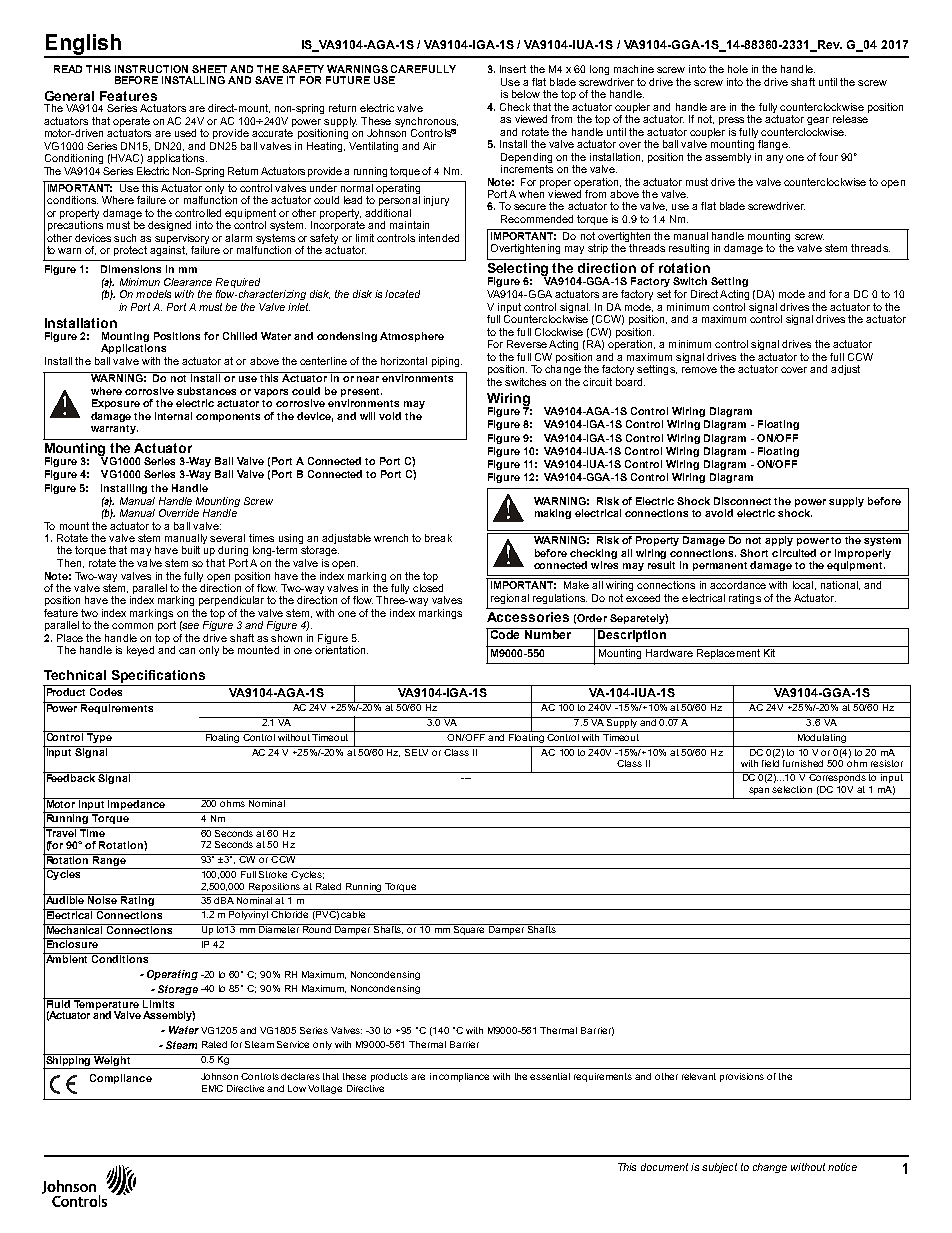 This image has width=952, height=1233. Describe the element at coordinates (109, 860) in the image. I see `Range` at that location.
